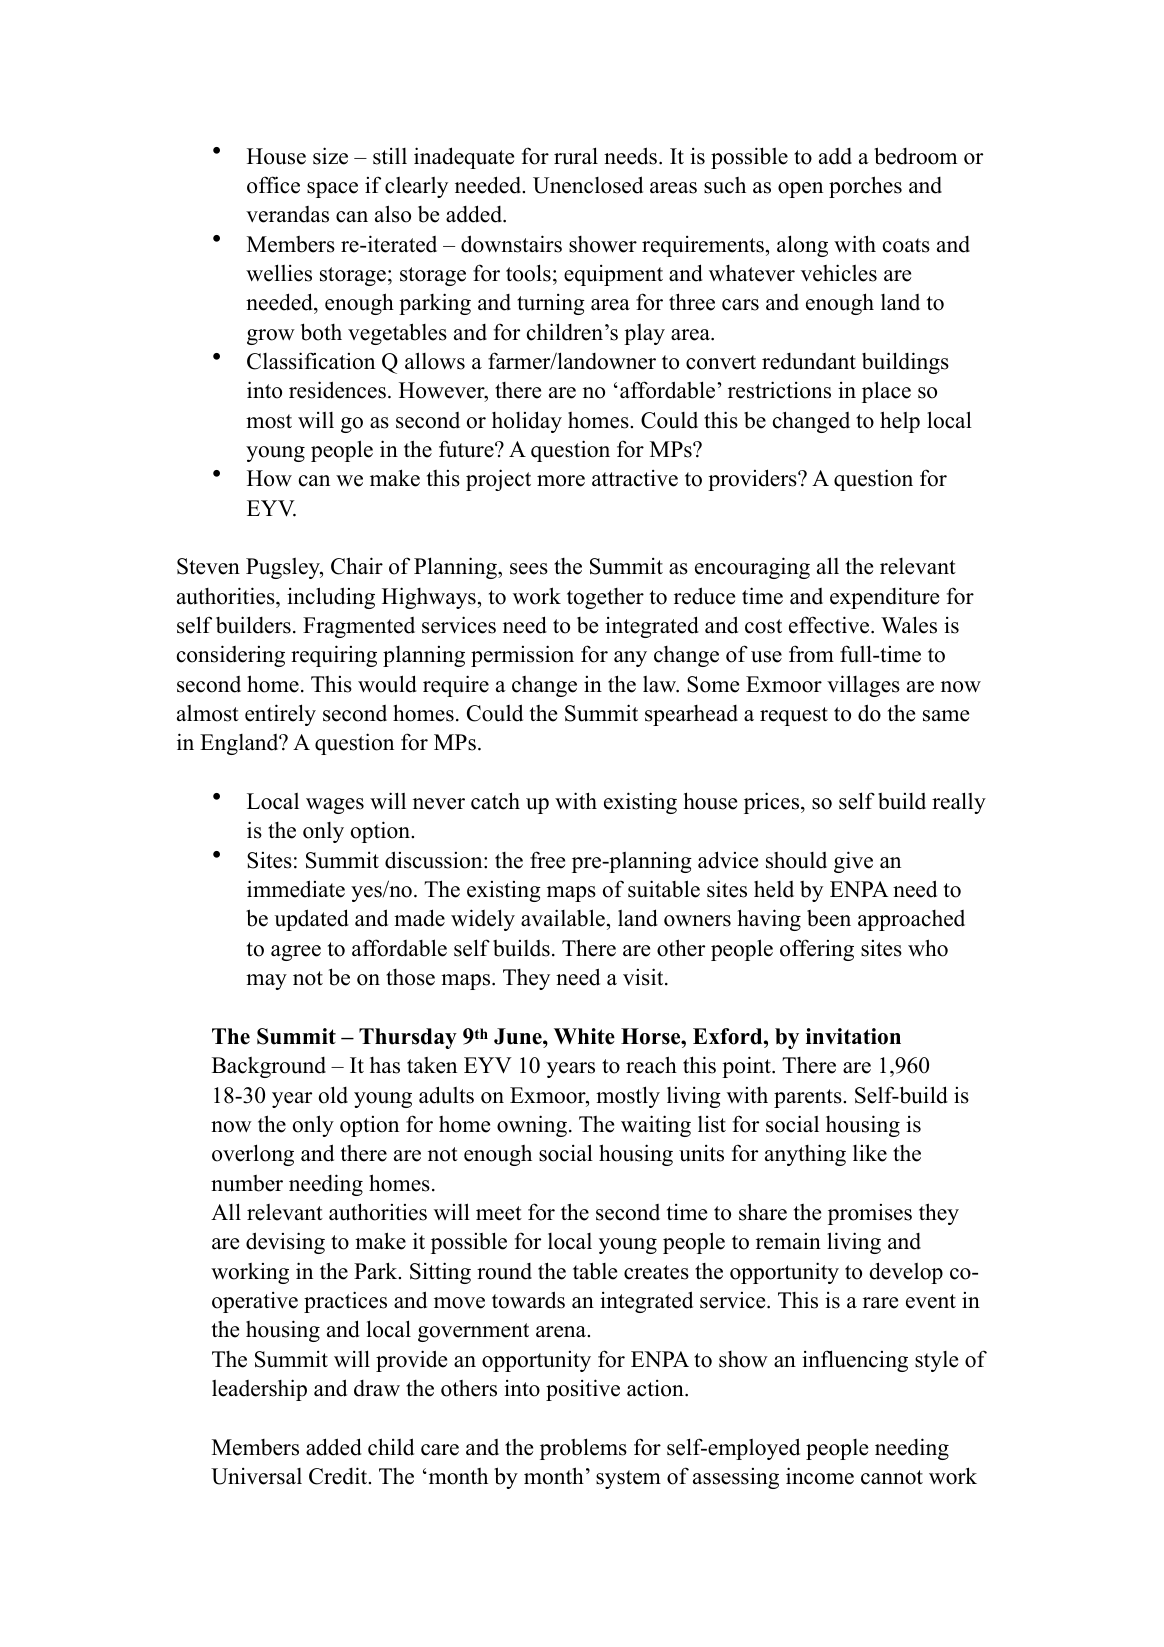 This document has width=1164, height=1647. I want to click on help, so click(900, 422).
